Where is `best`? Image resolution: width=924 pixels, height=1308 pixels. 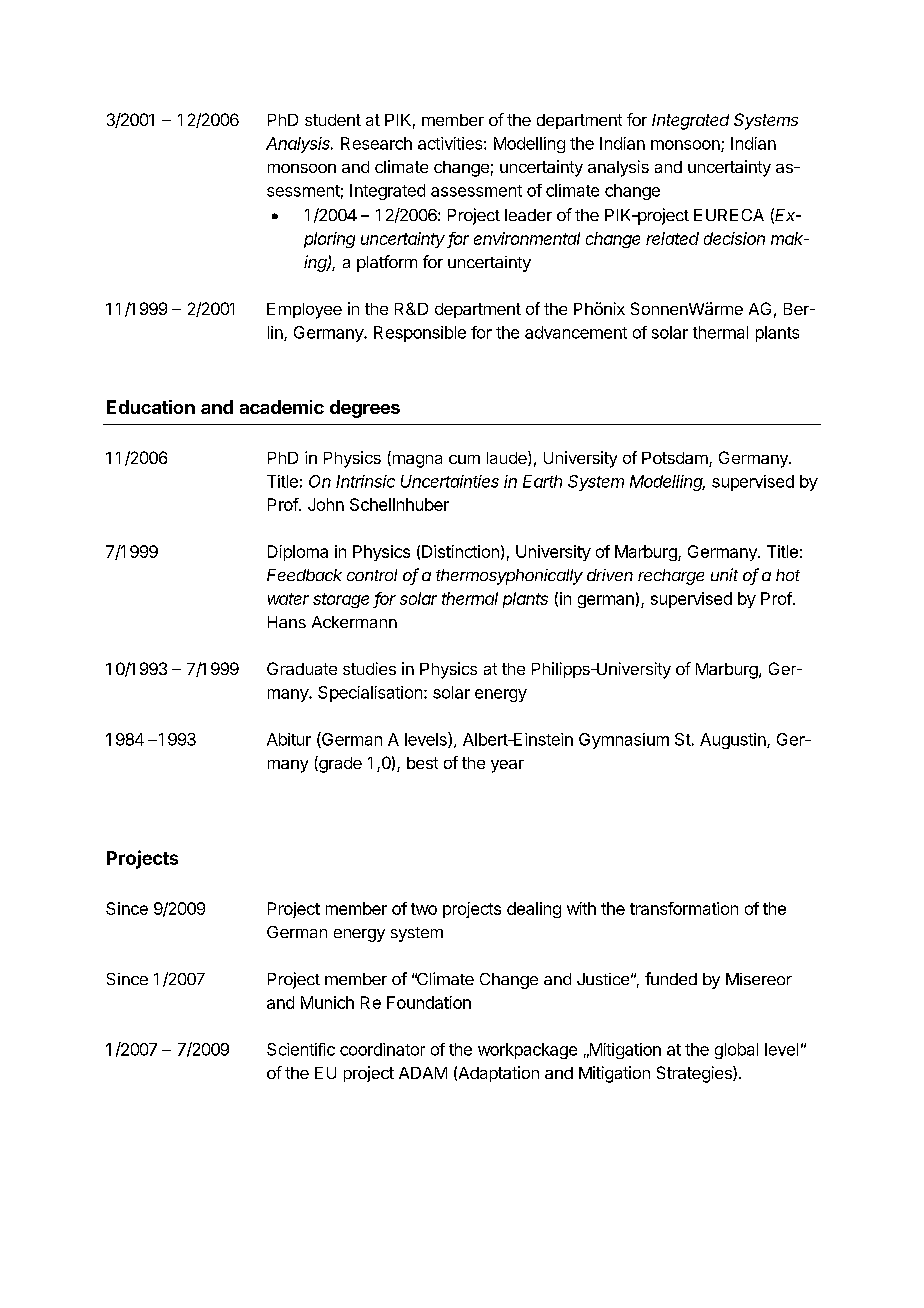
best is located at coordinates (422, 763).
